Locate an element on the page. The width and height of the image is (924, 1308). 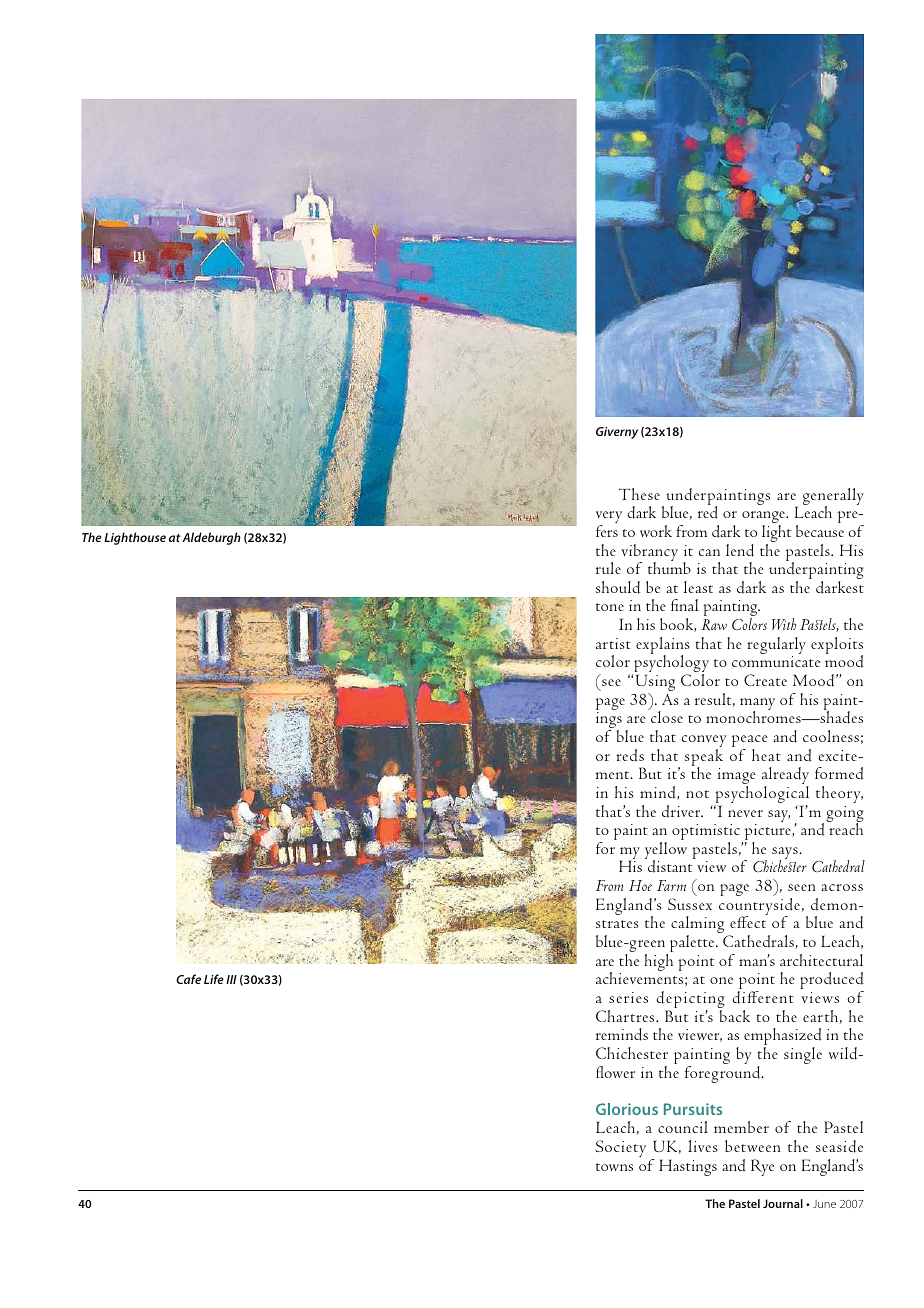
because is located at coordinates (820, 531).
